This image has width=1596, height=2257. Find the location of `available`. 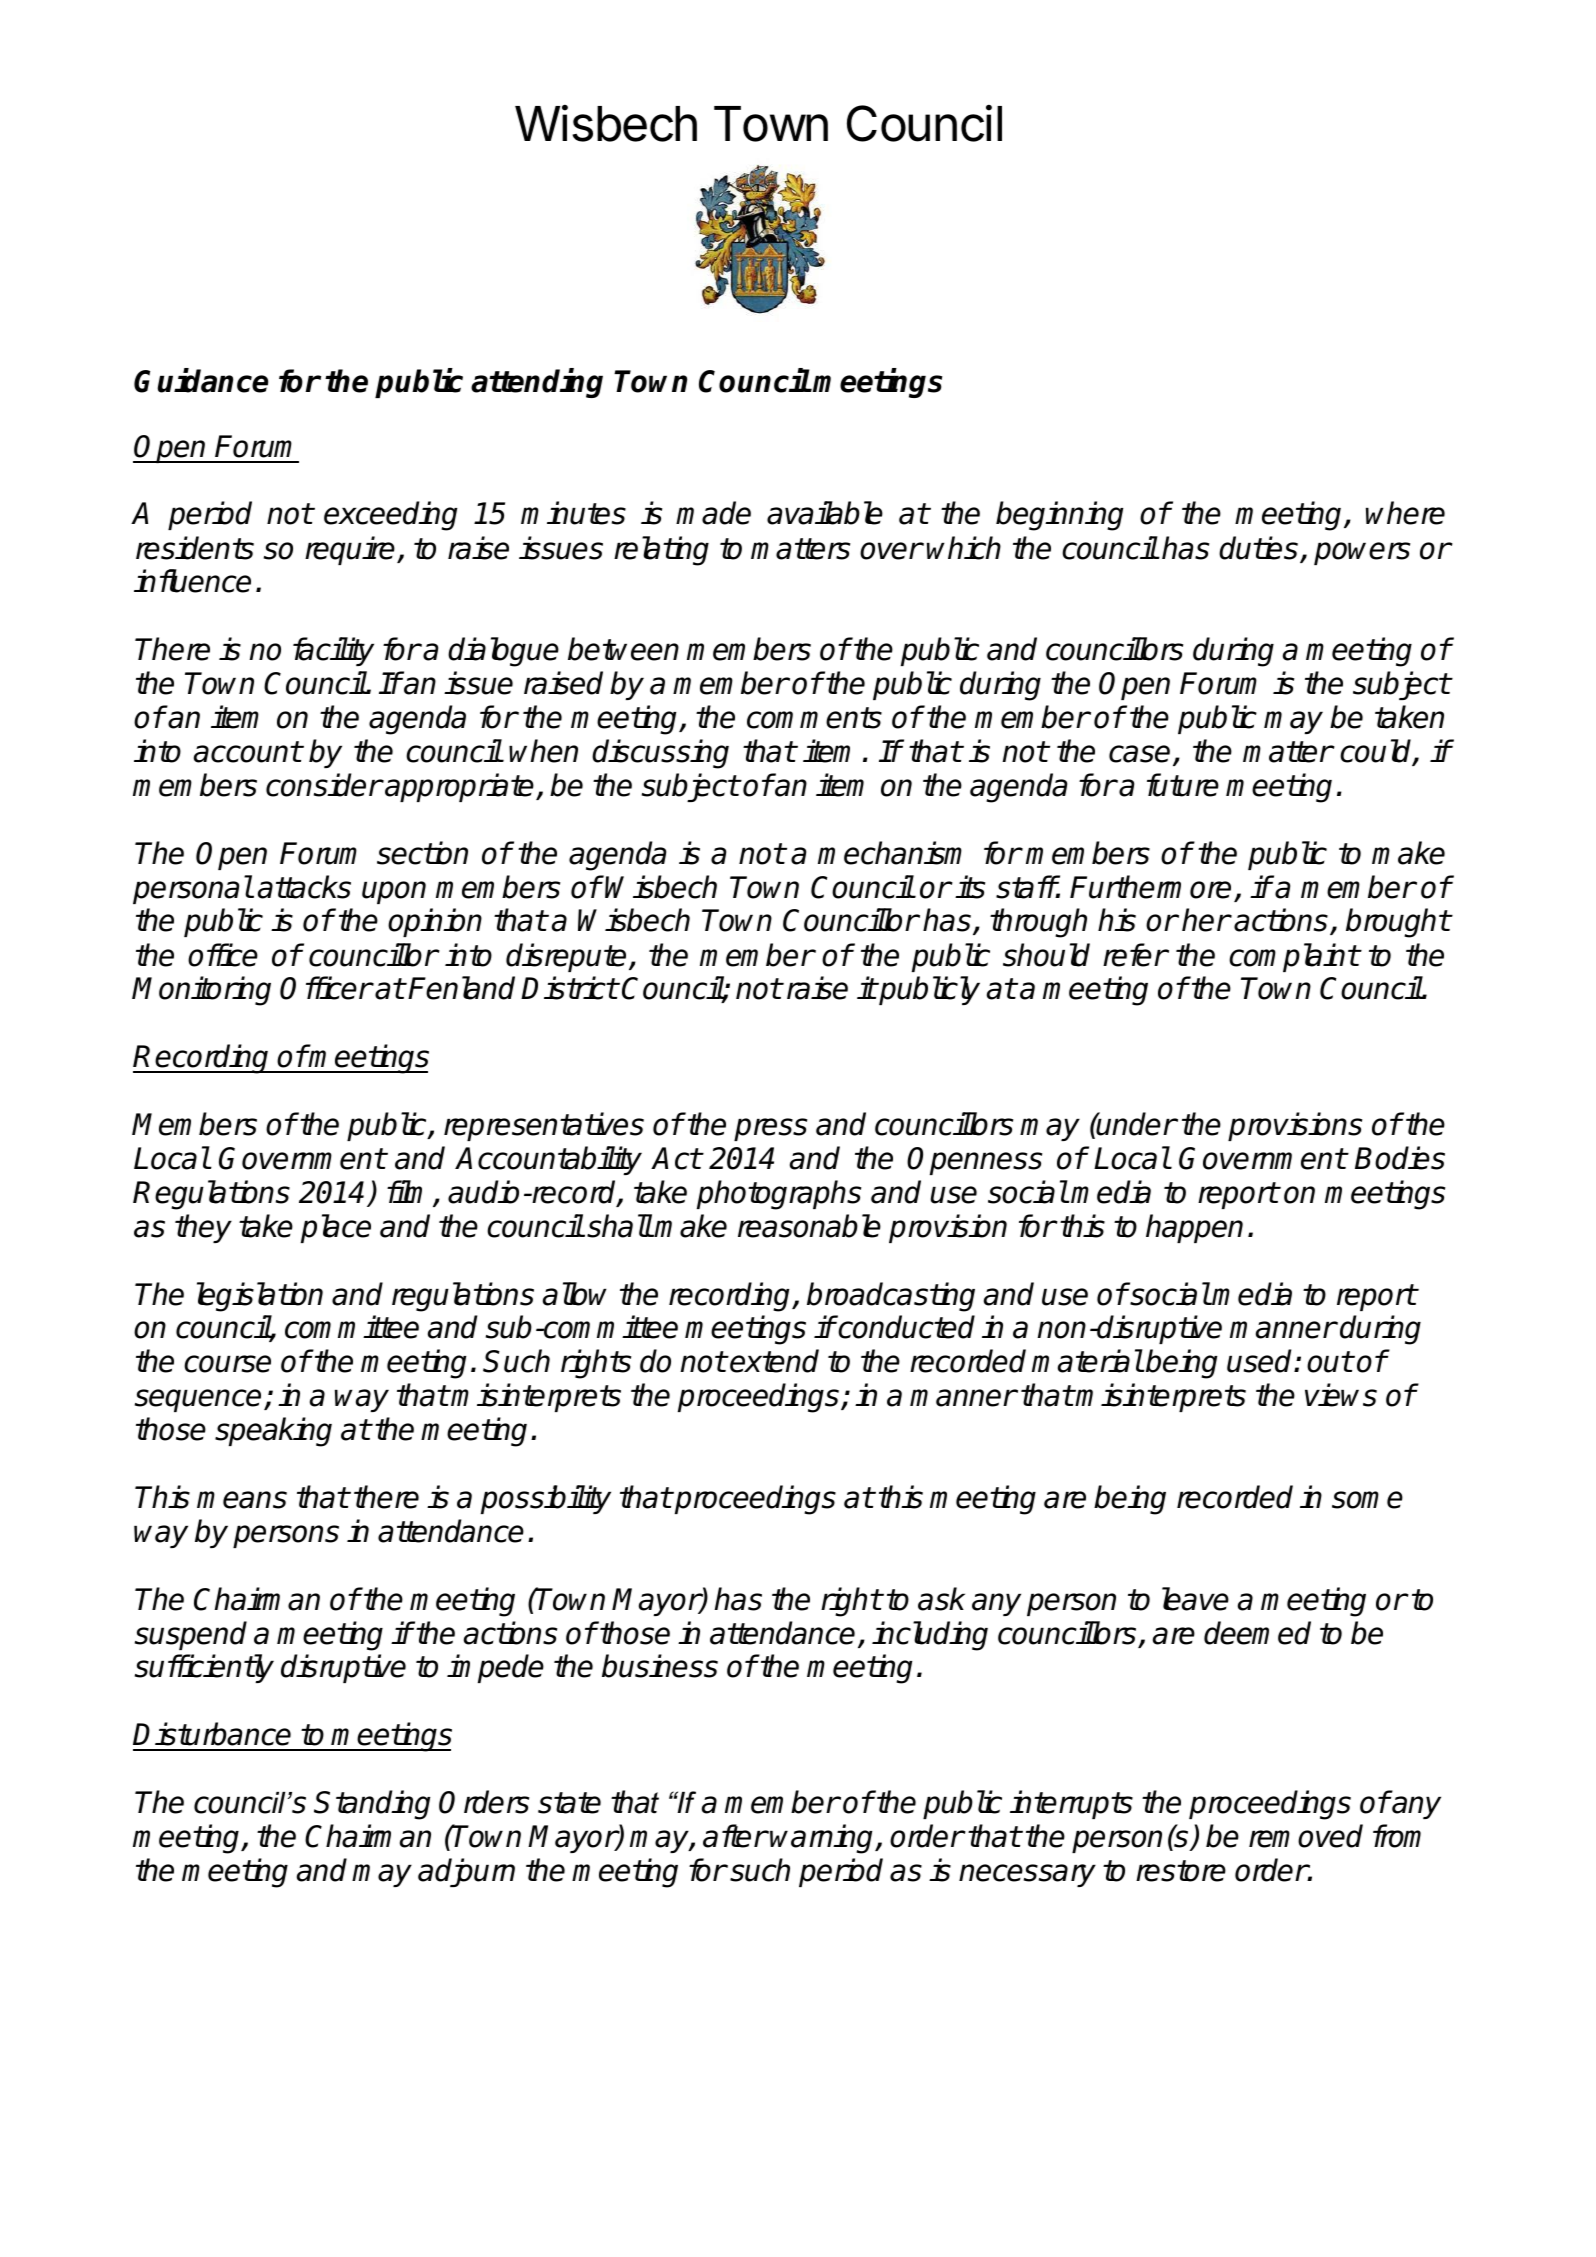

available is located at coordinates (825, 513).
